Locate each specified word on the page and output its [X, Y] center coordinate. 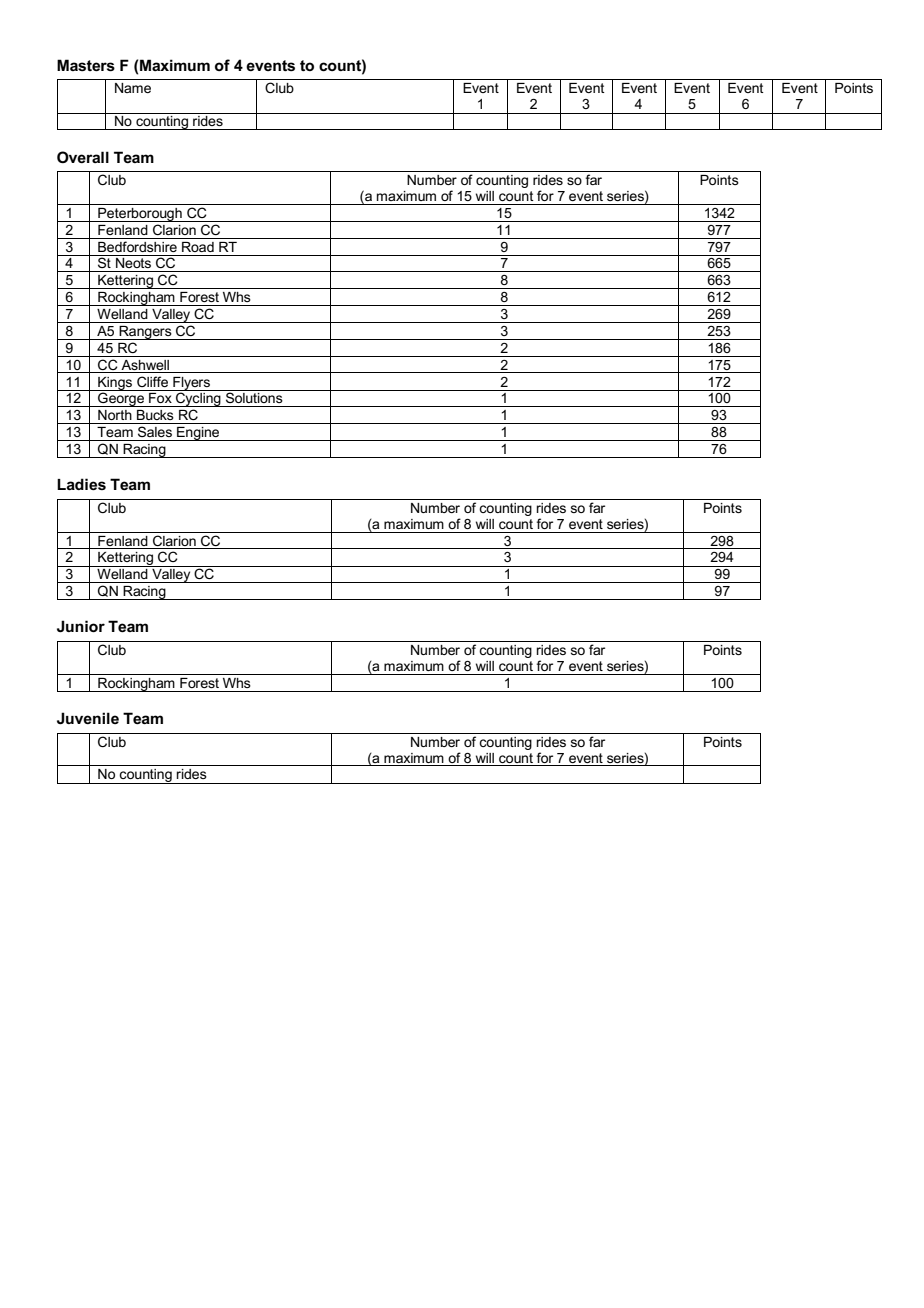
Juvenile [88, 718]
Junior [81, 626]
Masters [86, 65]
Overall [83, 157]
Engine [198, 434]
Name [133, 88]
